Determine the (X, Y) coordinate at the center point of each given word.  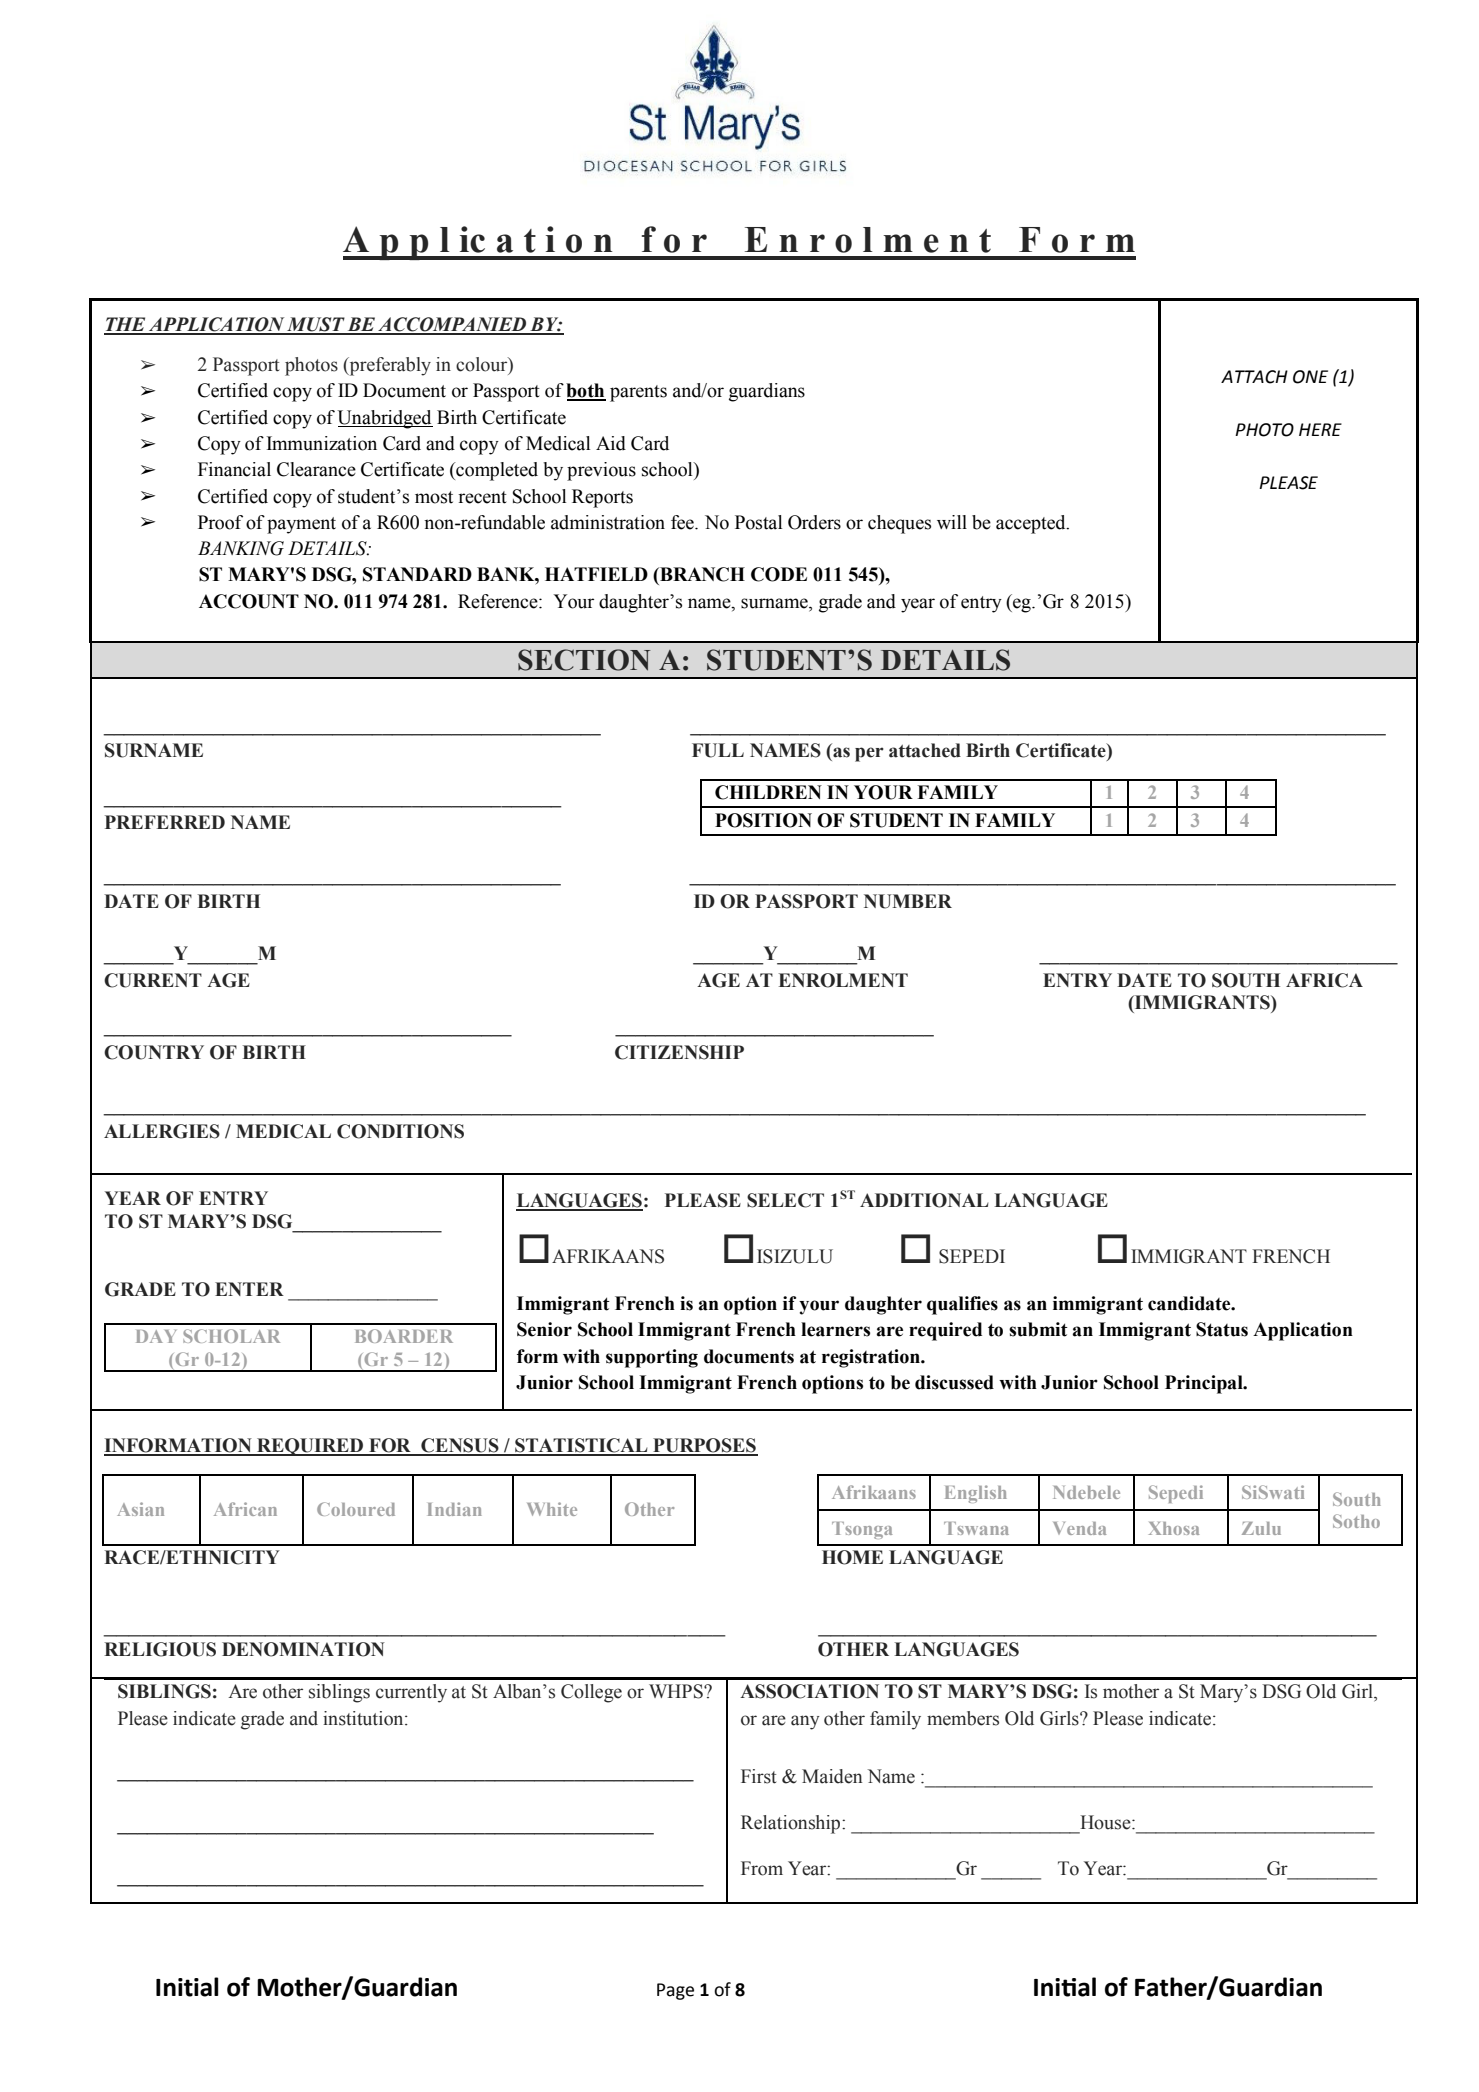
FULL (718, 750)
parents (638, 393)
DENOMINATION (303, 1649)
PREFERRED (165, 822)
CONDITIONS (400, 1131)
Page (675, 1991)
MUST (316, 325)
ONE (1310, 377)
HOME (852, 1557)
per (869, 754)
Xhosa (1174, 1528)
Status (1222, 1329)
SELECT (785, 1200)
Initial (187, 1987)
